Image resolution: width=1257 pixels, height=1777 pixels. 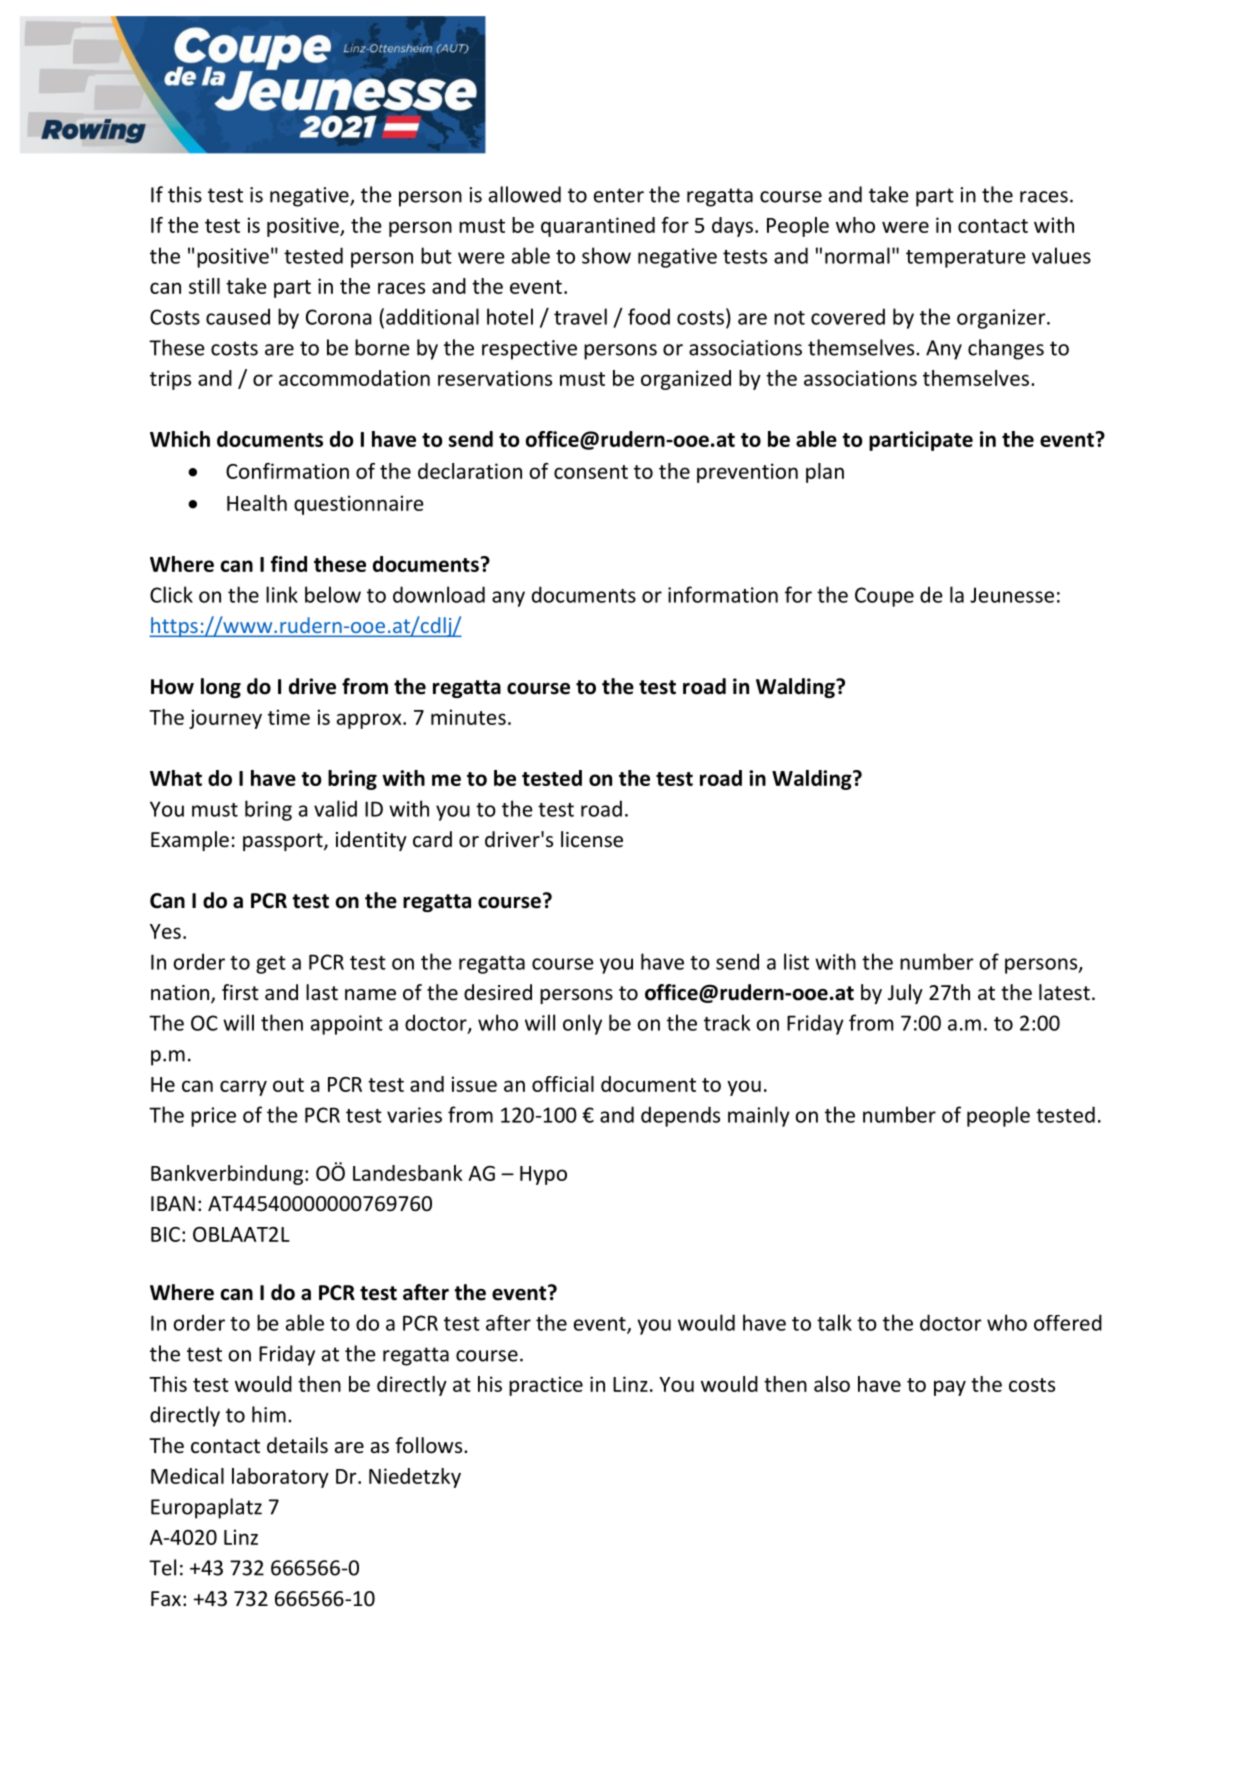 What do you see at coordinates (543, 1175) in the page?
I see `Hypo` at bounding box center [543, 1175].
